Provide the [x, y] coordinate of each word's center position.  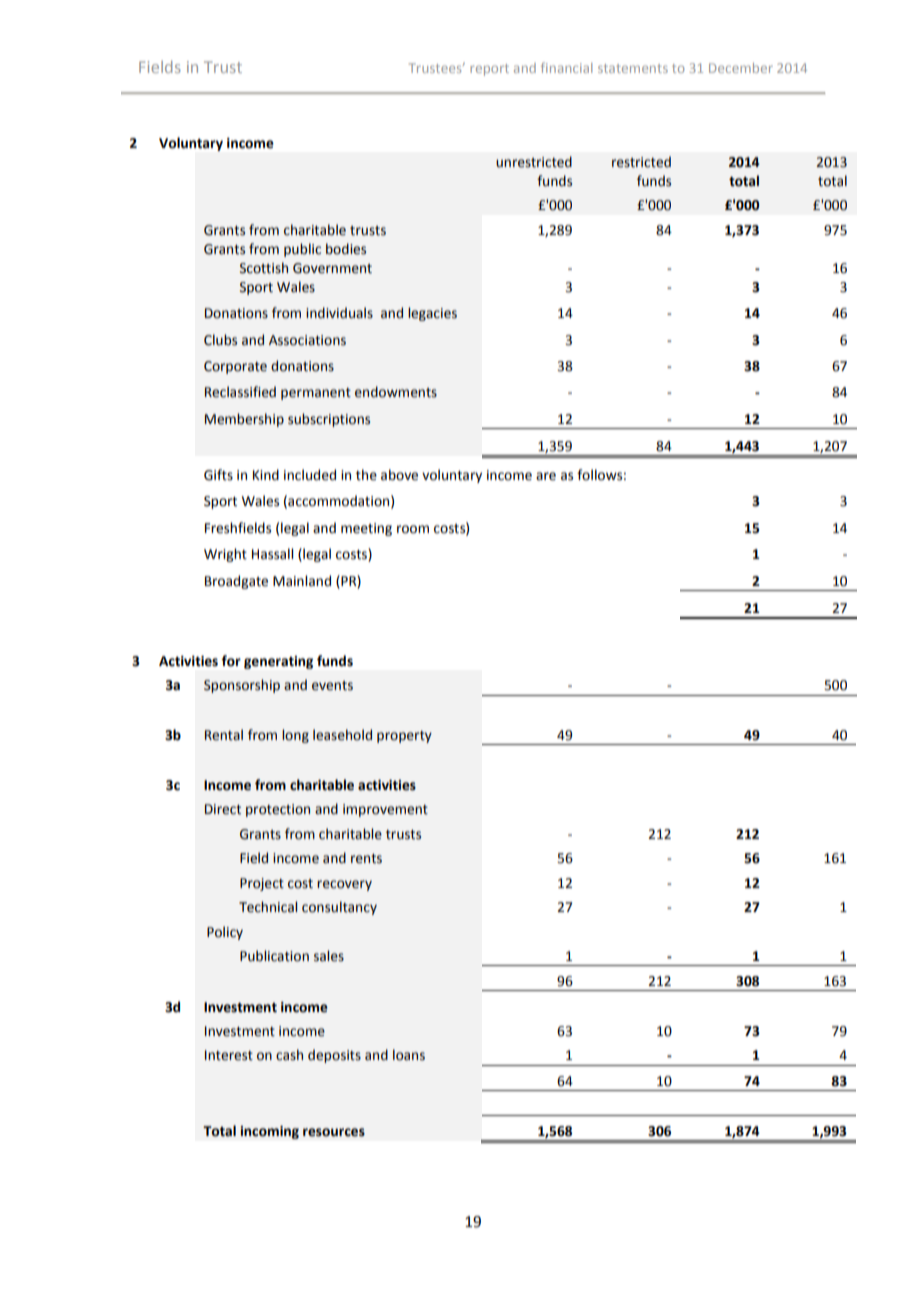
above [399, 475]
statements [633, 68]
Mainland [302, 581]
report [489, 70]
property [404, 737]
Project [262, 884]
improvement [385, 810]
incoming [269, 1132]
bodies [346, 249]
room [413, 529]
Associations [307, 340]
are [546, 476]
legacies [432, 314]
